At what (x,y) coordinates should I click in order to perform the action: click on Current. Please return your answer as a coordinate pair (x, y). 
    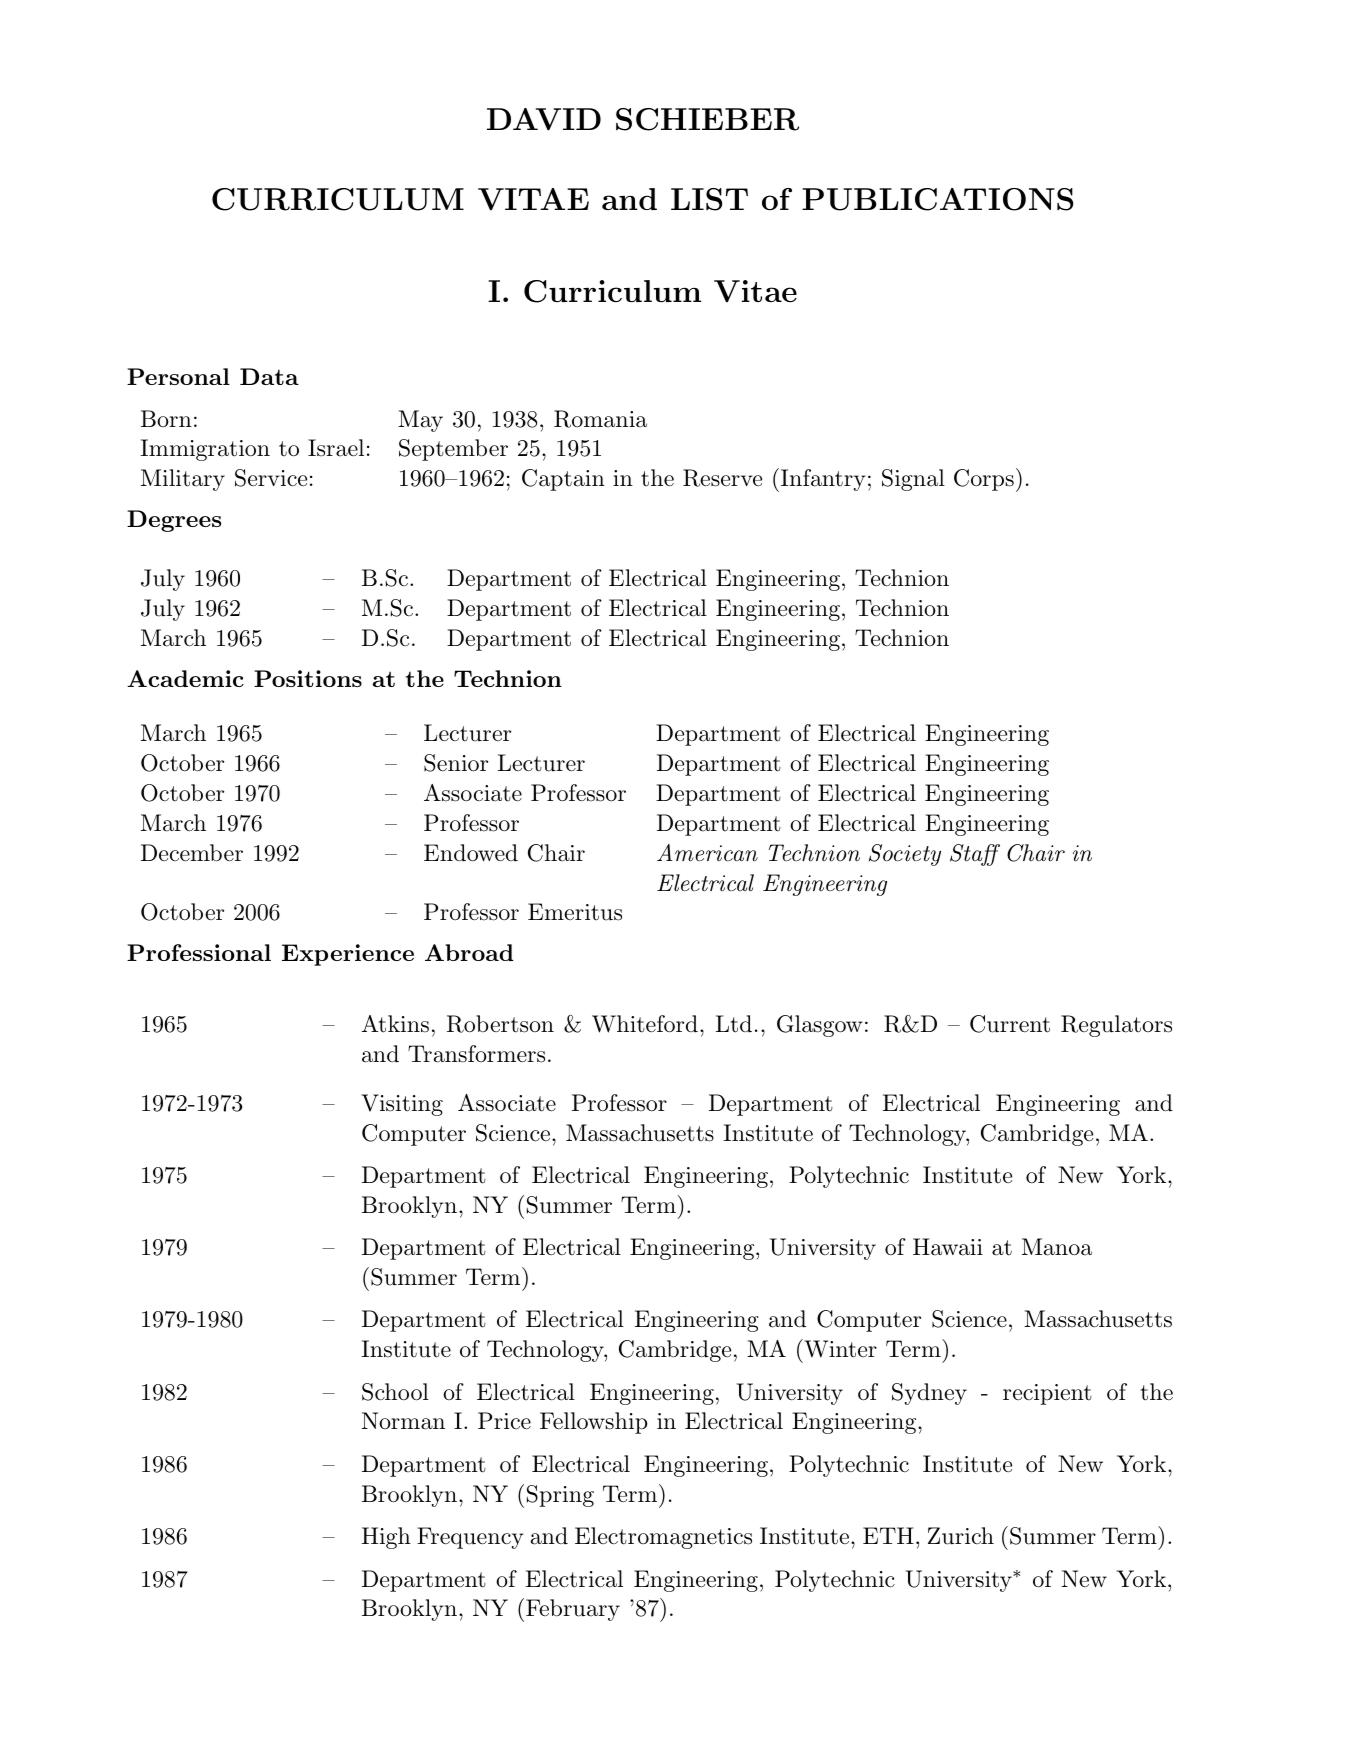
    Looking at the image, I should click on (1010, 1024).
